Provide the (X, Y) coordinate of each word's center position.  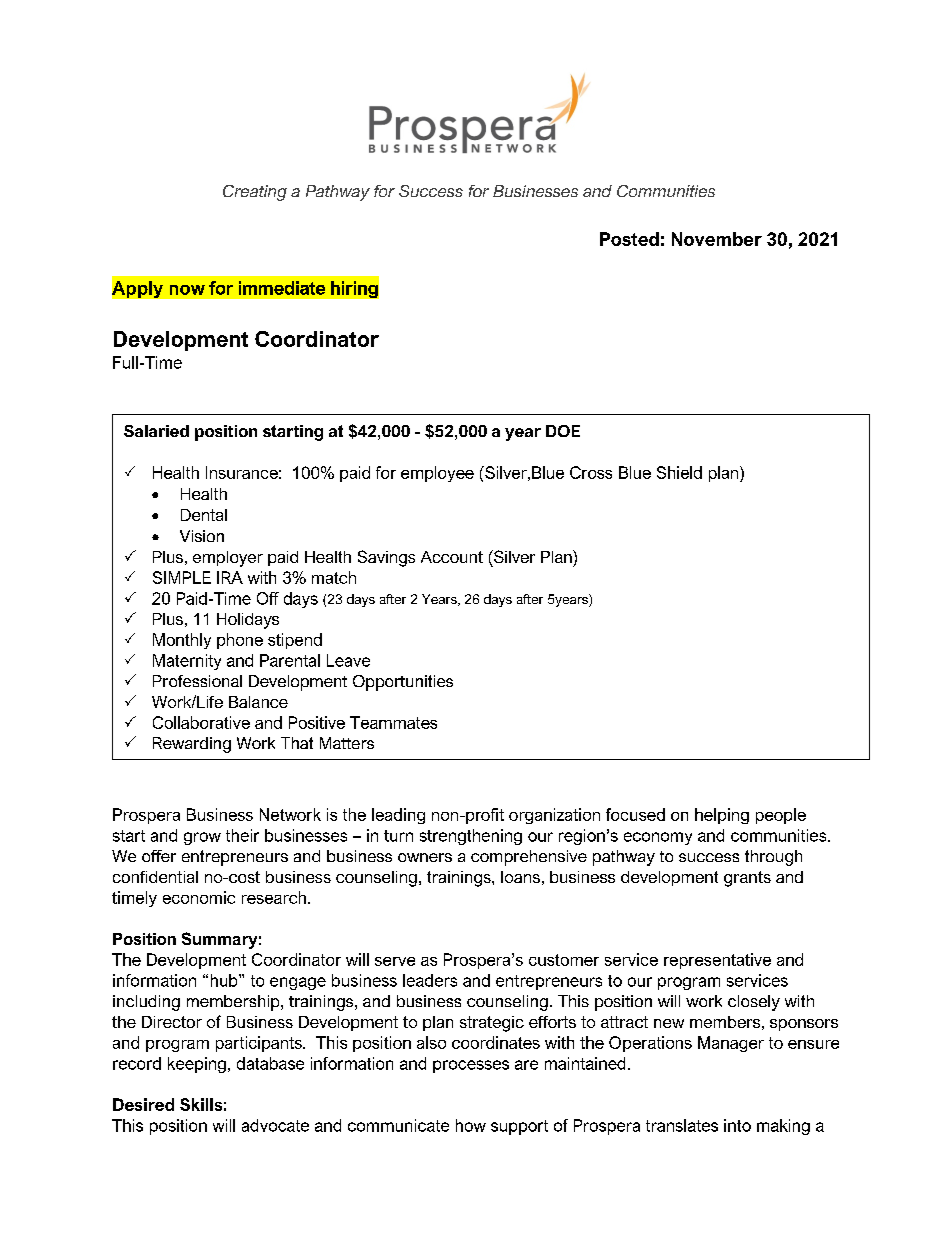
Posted (629, 239)
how (471, 1125)
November (717, 239)
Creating (255, 193)
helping (722, 816)
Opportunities (403, 683)
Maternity (187, 662)
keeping (197, 1065)
